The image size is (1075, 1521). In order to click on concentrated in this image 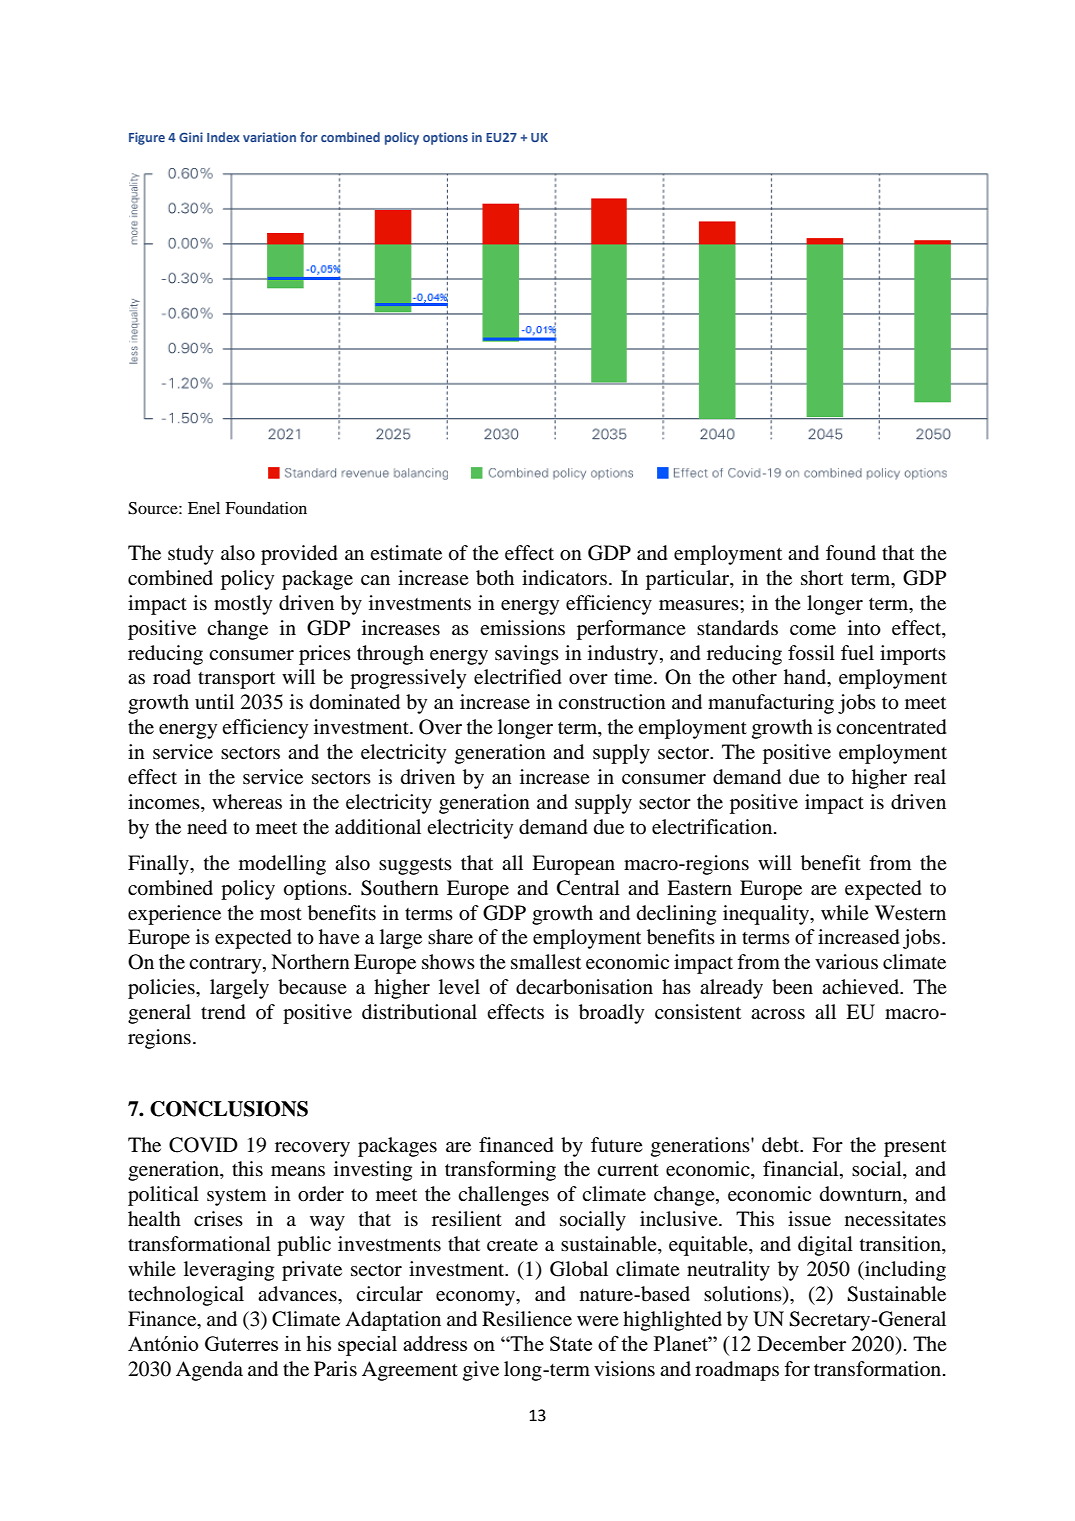, I will do `click(891, 727)`.
